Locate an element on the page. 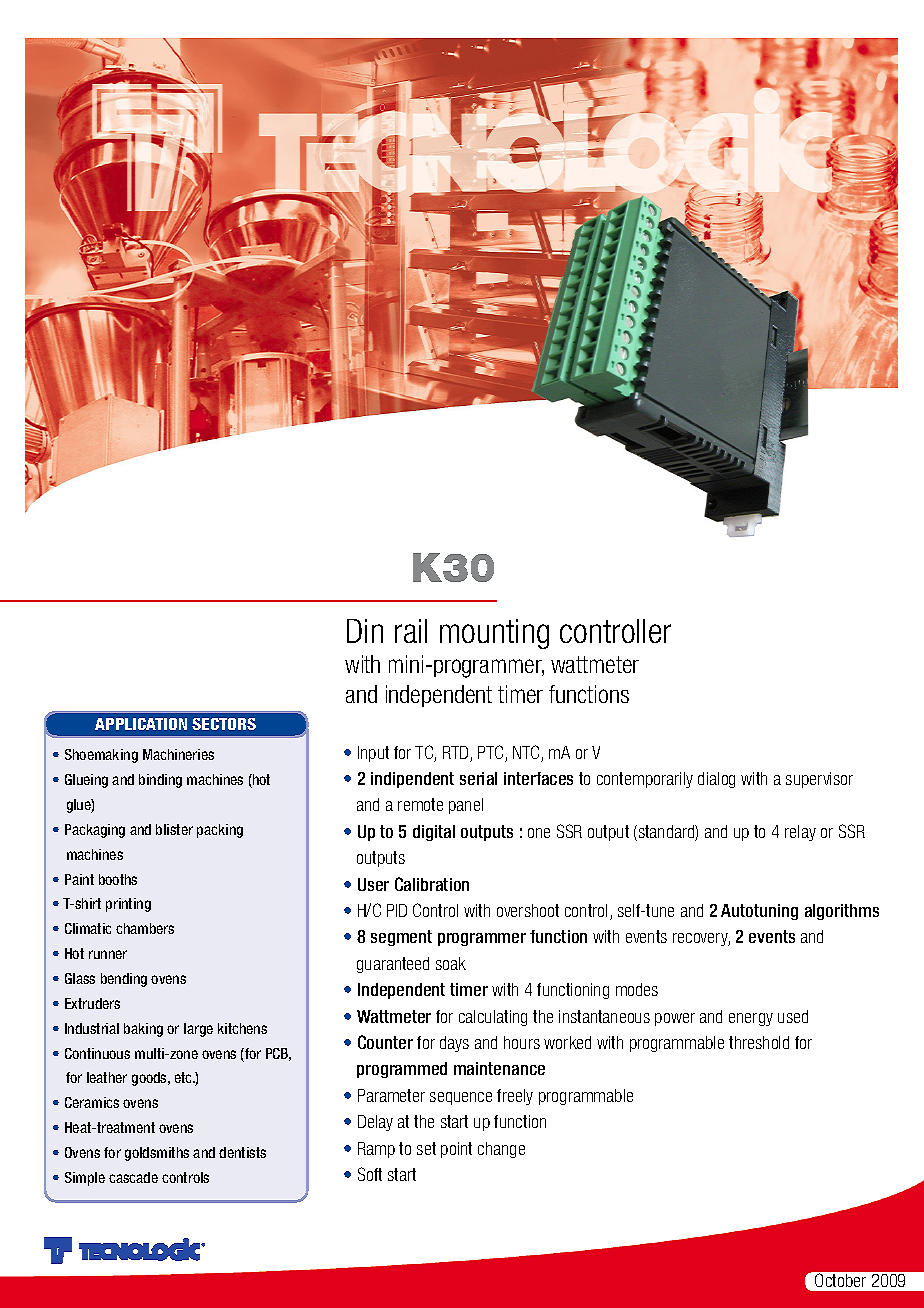 The height and width of the document is (1308, 924). dialog is located at coordinates (716, 780).
